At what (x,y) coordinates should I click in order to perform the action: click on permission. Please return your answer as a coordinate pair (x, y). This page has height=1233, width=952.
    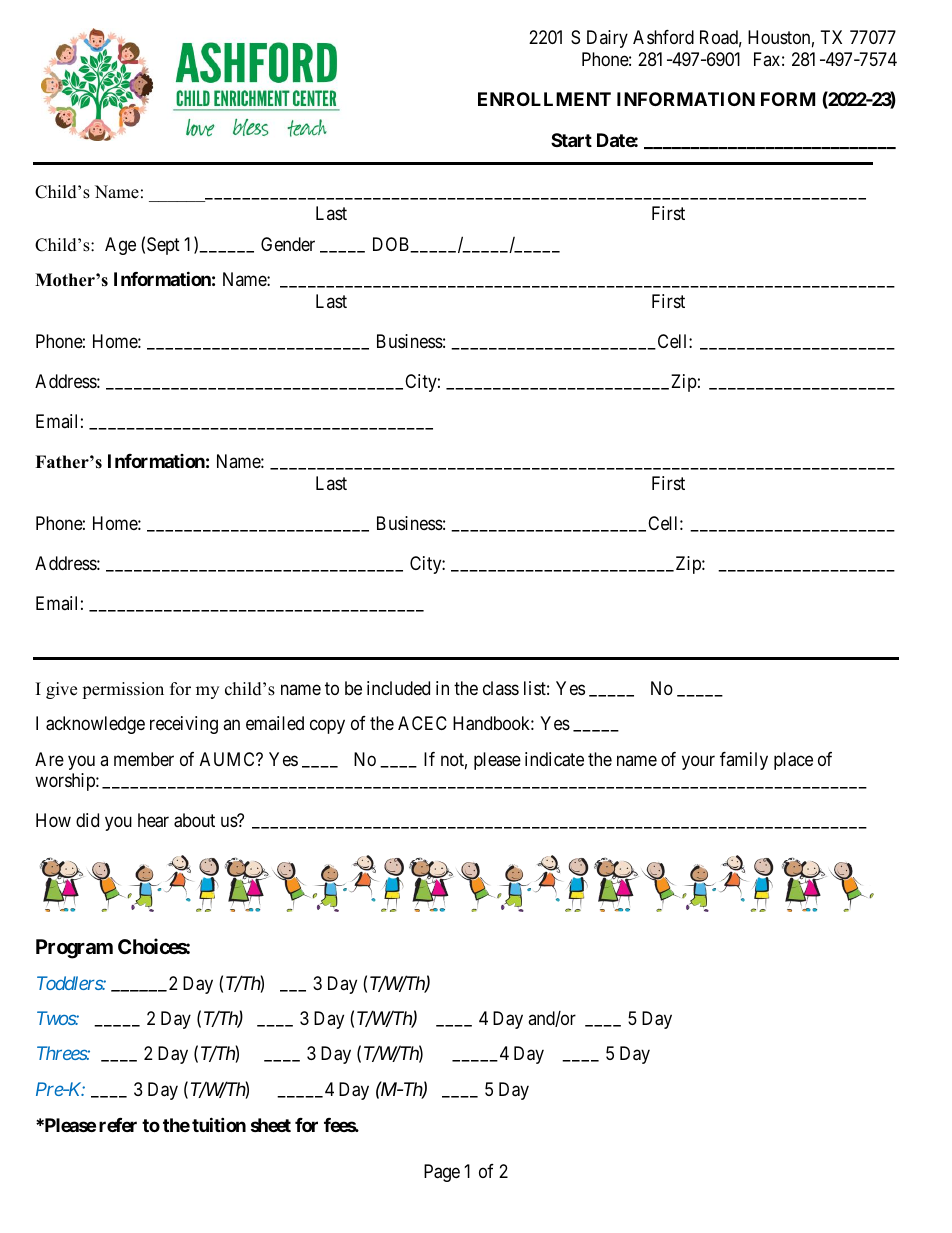
    Looking at the image, I should click on (123, 690).
